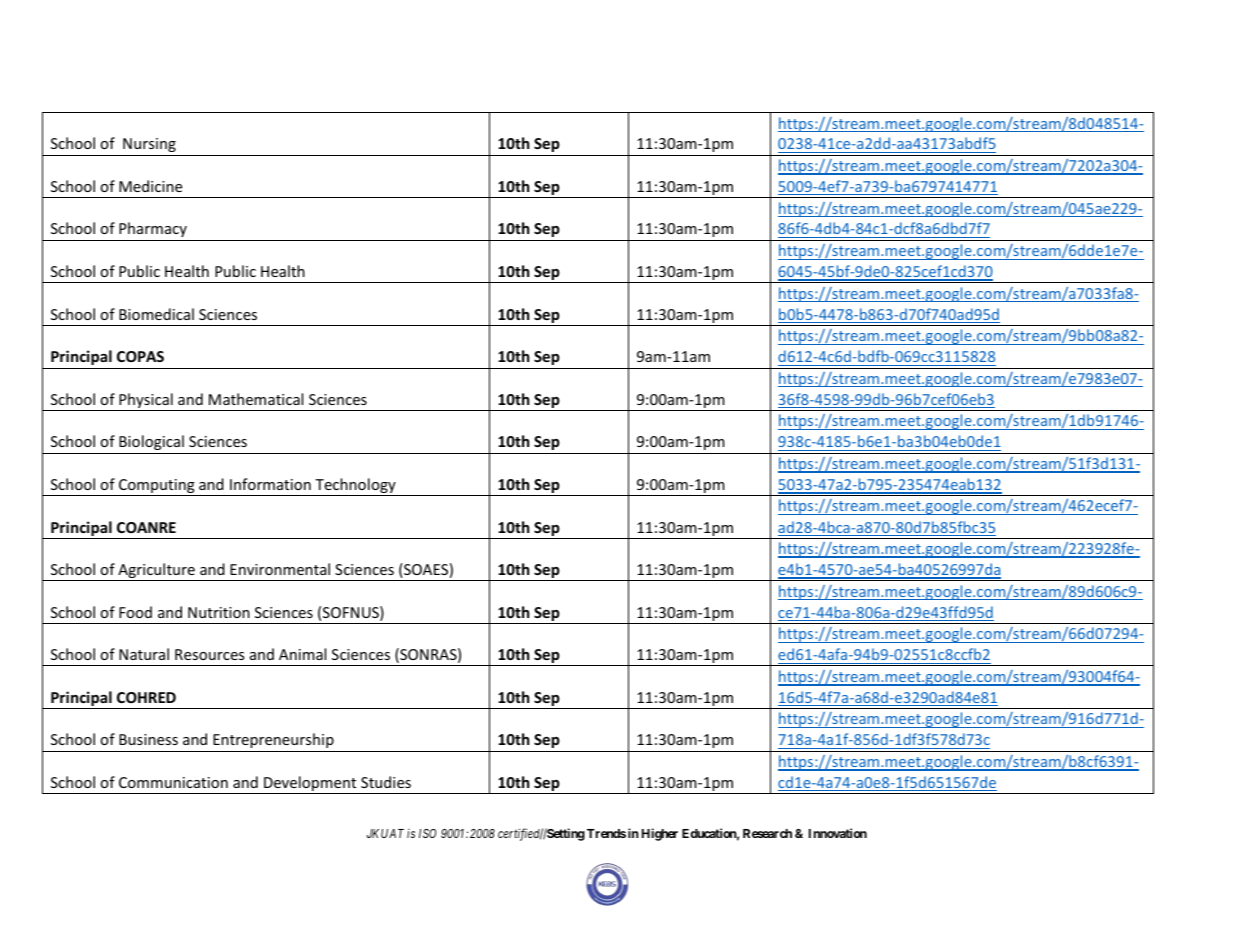 Image resolution: width=1233 pixels, height=952 pixels. I want to click on ISO, so click(427, 833).
